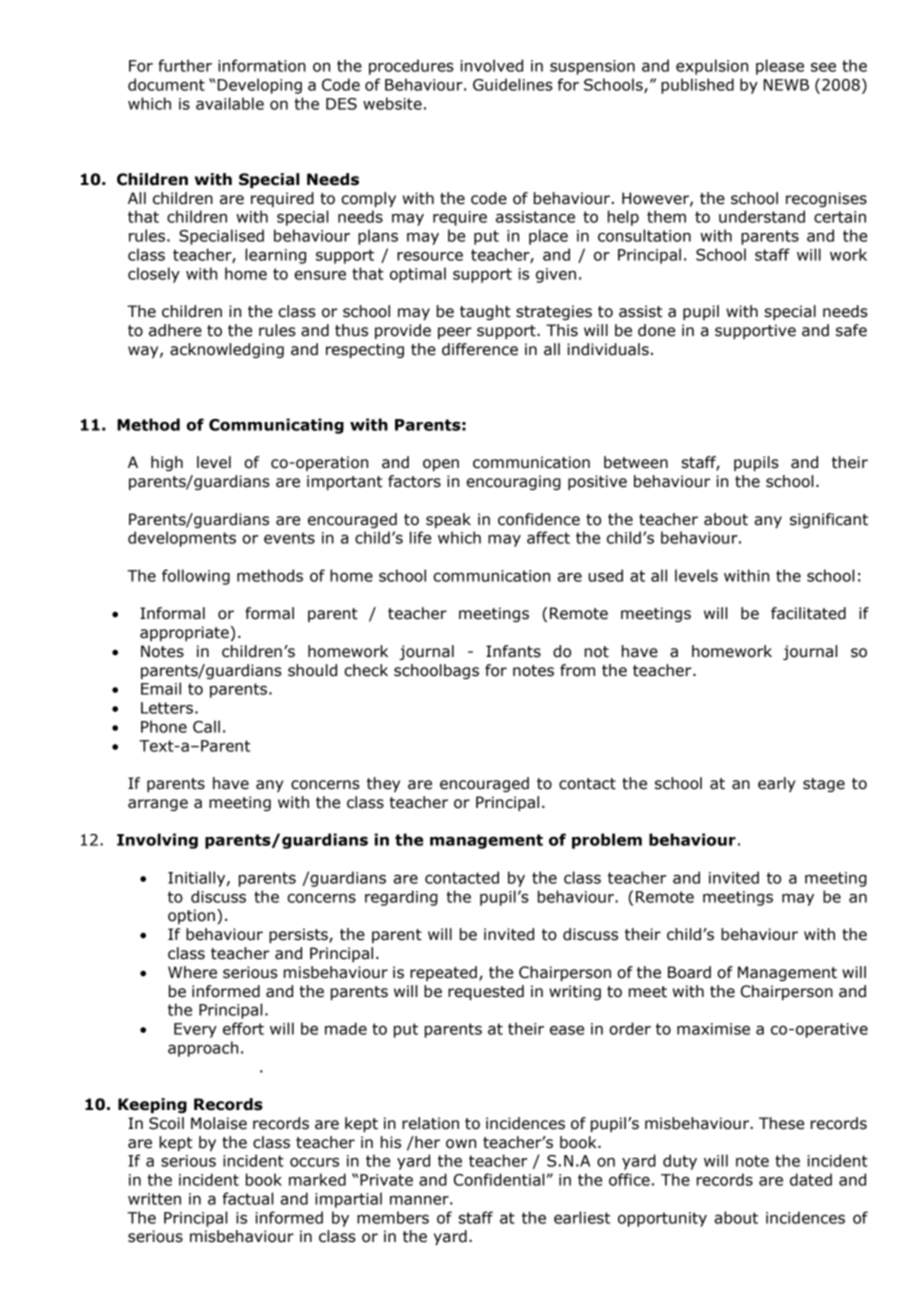 This screenshot has width=924, height=1308. Describe the element at coordinates (513, 482) in the screenshot. I see `encouraging` at that location.
